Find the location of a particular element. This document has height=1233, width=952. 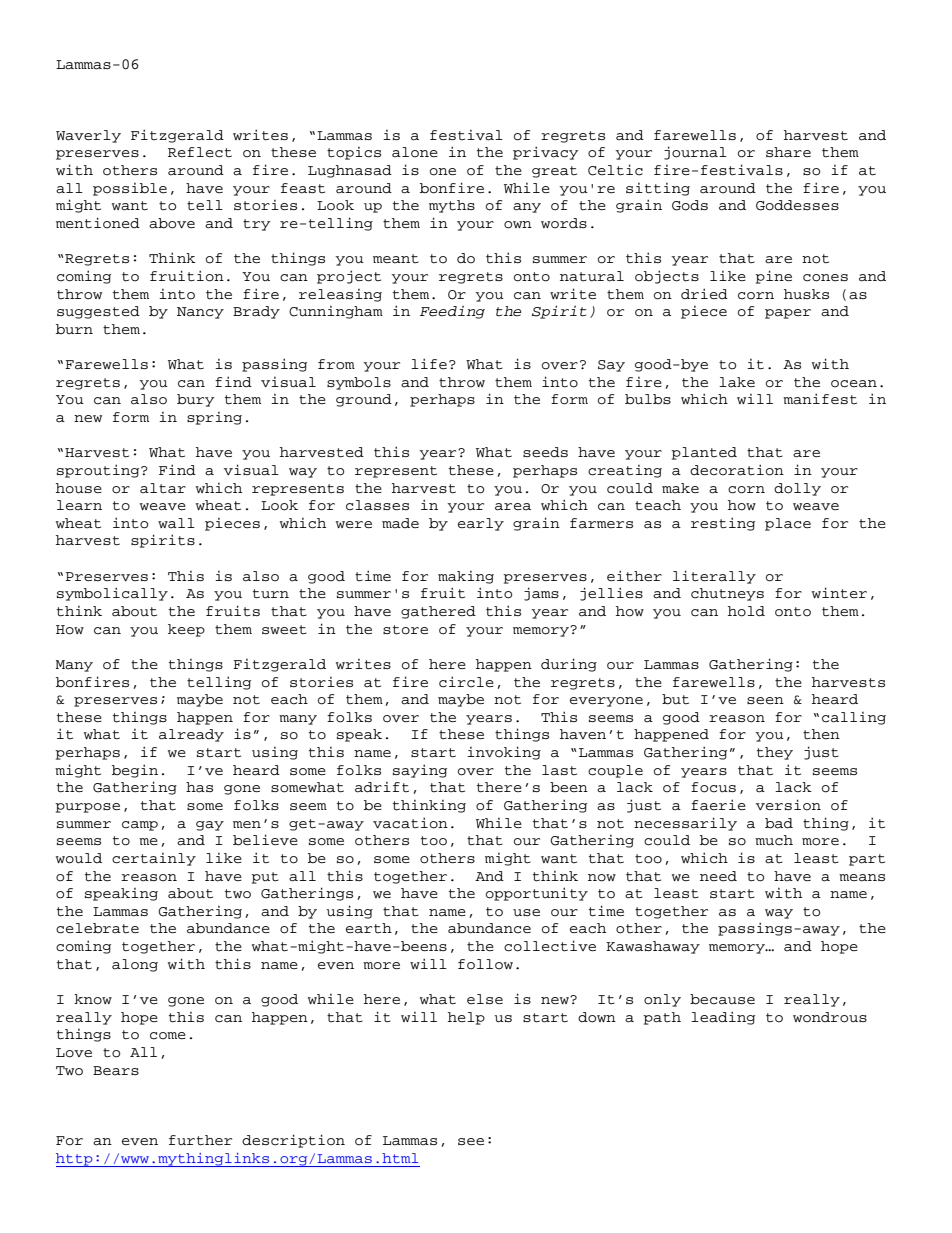

lake is located at coordinates (737, 382).
